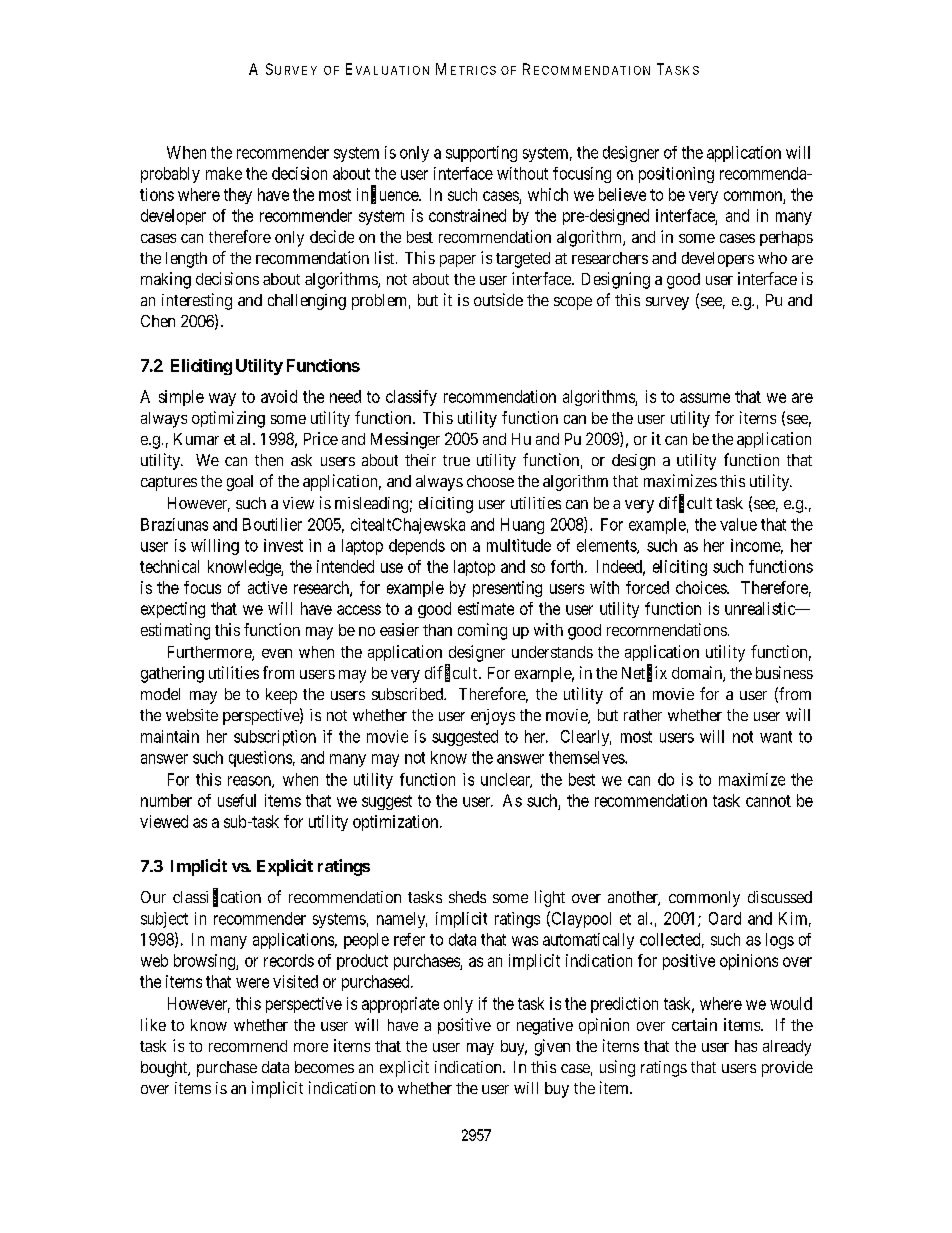  What do you see at coordinates (702, 587) in the image?
I see `choices` at bounding box center [702, 587].
